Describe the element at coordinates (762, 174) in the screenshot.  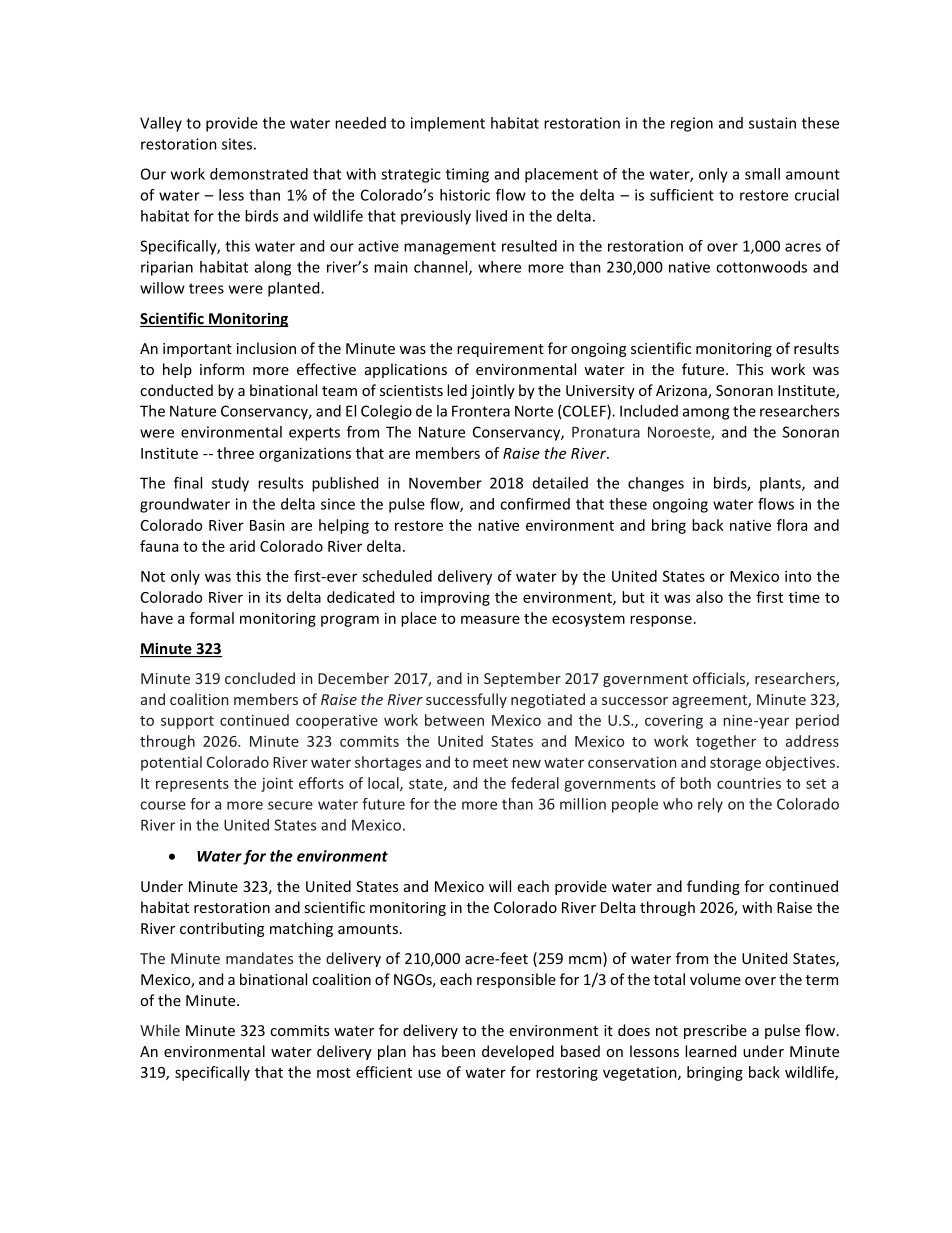
I see `small` at that location.
